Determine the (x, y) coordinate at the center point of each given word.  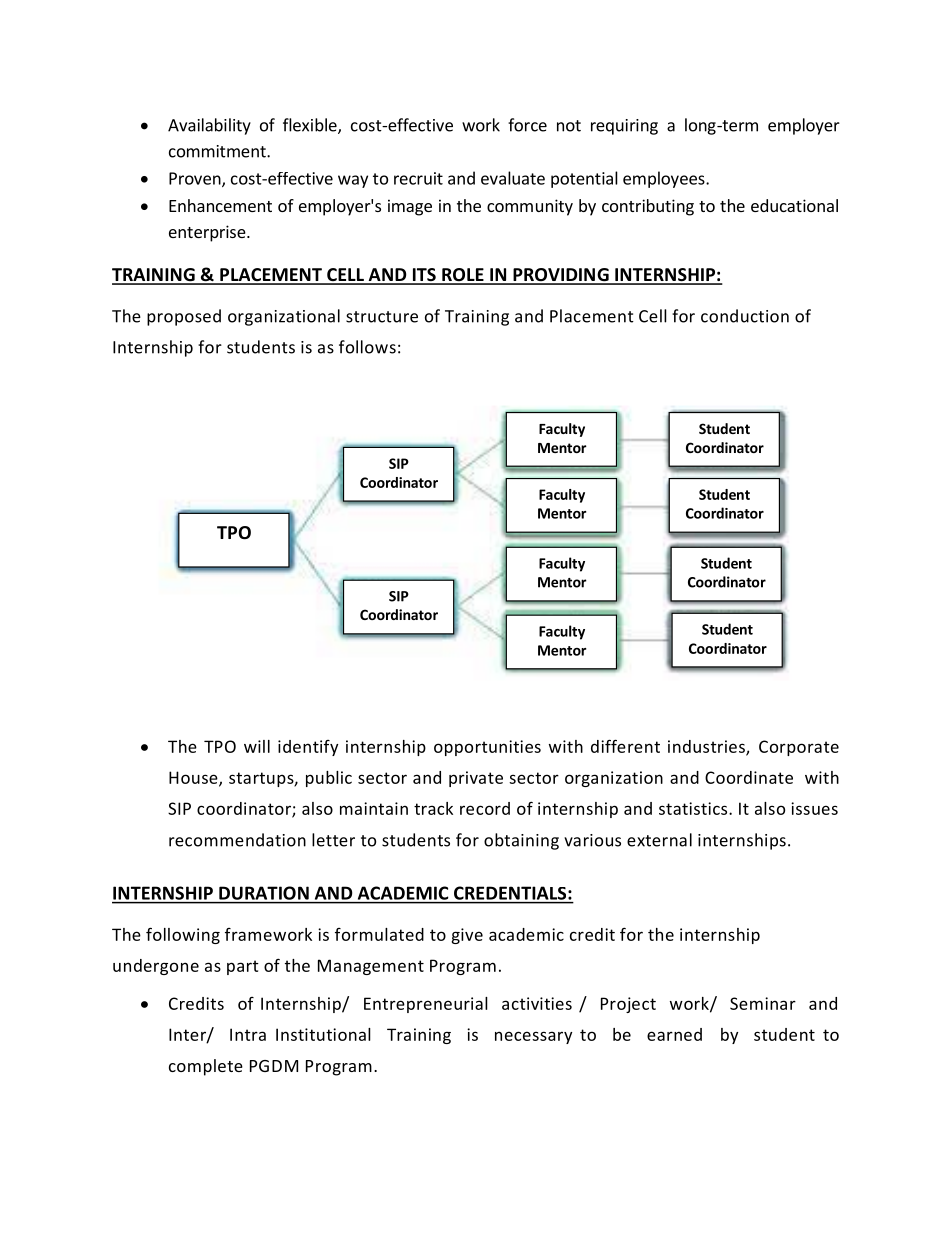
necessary (533, 1037)
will (257, 746)
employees (665, 179)
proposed (184, 317)
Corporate (799, 748)
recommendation (237, 840)
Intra (248, 1034)
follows (367, 347)
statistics (694, 808)
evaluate (513, 178)
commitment (218, 151)
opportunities (487, 748)
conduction (745, 316)
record (485, 808)
